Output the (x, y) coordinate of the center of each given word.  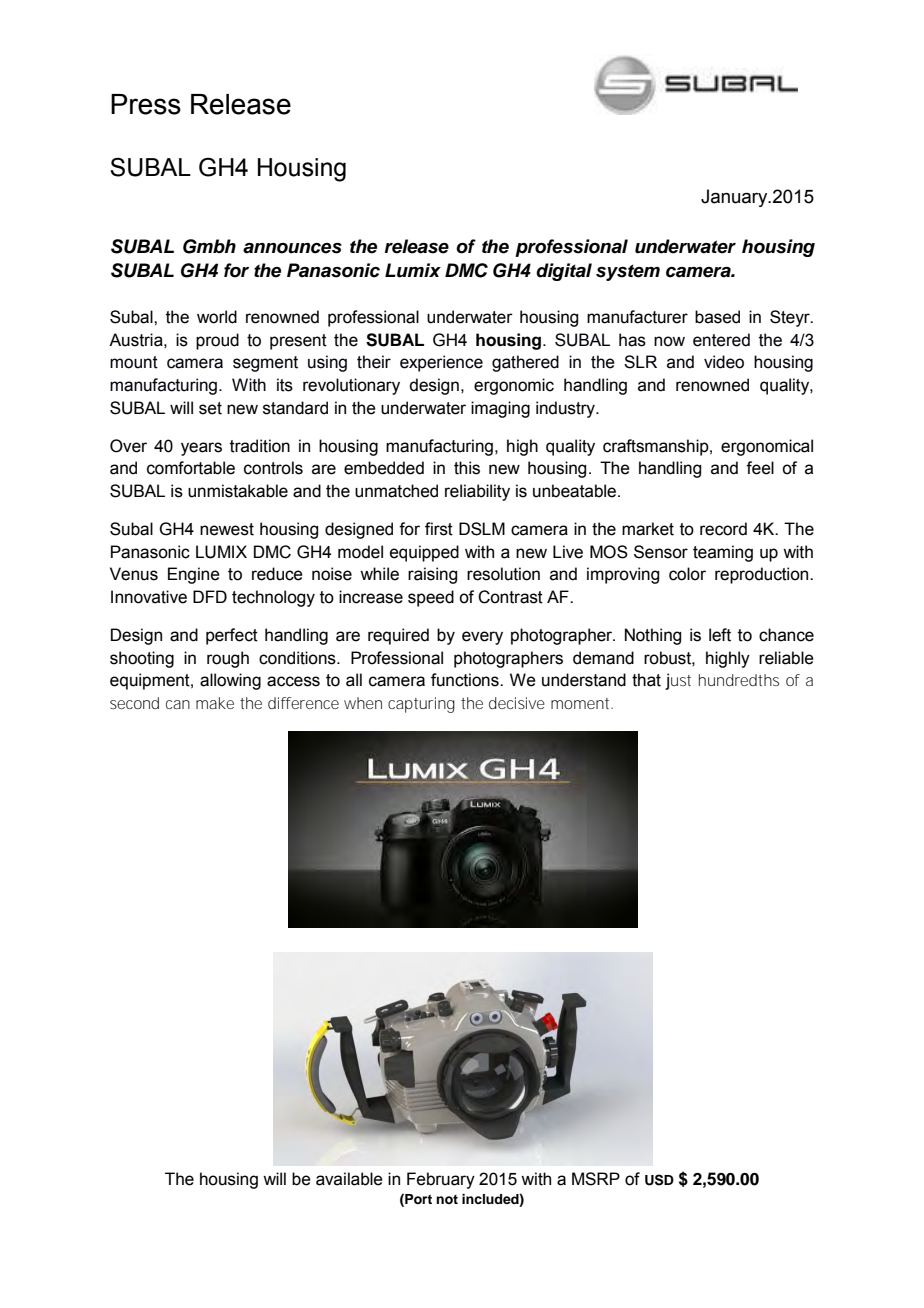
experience (441, 363)
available (349, 1179)
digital (564, 272)
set (210, 408)
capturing (421, 705)
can (178, 704)
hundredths (739, 680)
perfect (232, 636)
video (724, 362)
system (628, 273)
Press (146, 104)
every (482, 638)
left (720, 635)
